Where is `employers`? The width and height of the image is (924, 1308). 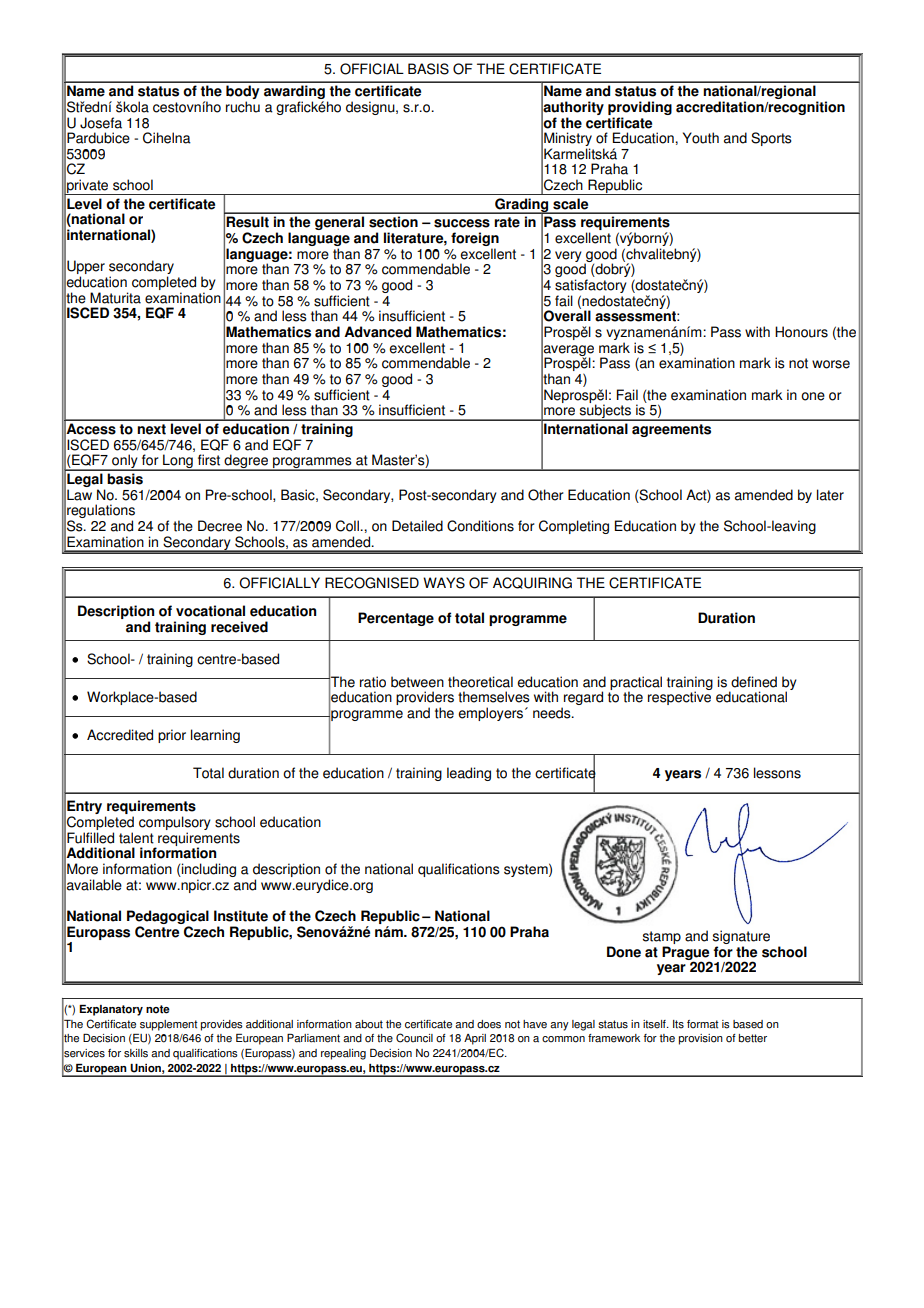
employers is located at coordinates (492, 714).
